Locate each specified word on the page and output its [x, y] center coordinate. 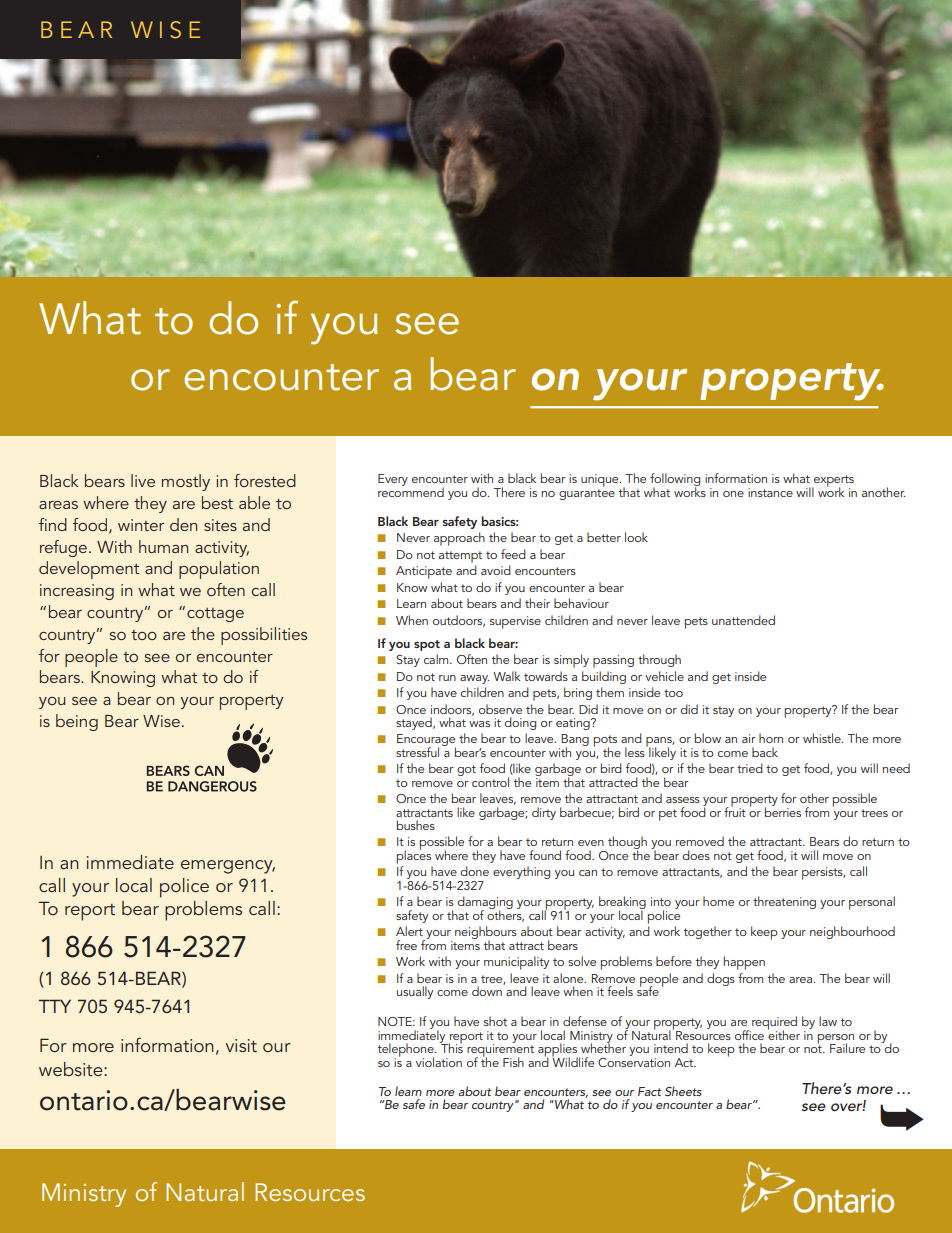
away [474, 679]
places [414, 856]
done [474, 871]
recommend [411, 491]
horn [771, 738]
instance [770, 492]
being [77, 722]
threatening [784, 902]
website [72, 1069]
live [143, 480]
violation [439, 1062]
